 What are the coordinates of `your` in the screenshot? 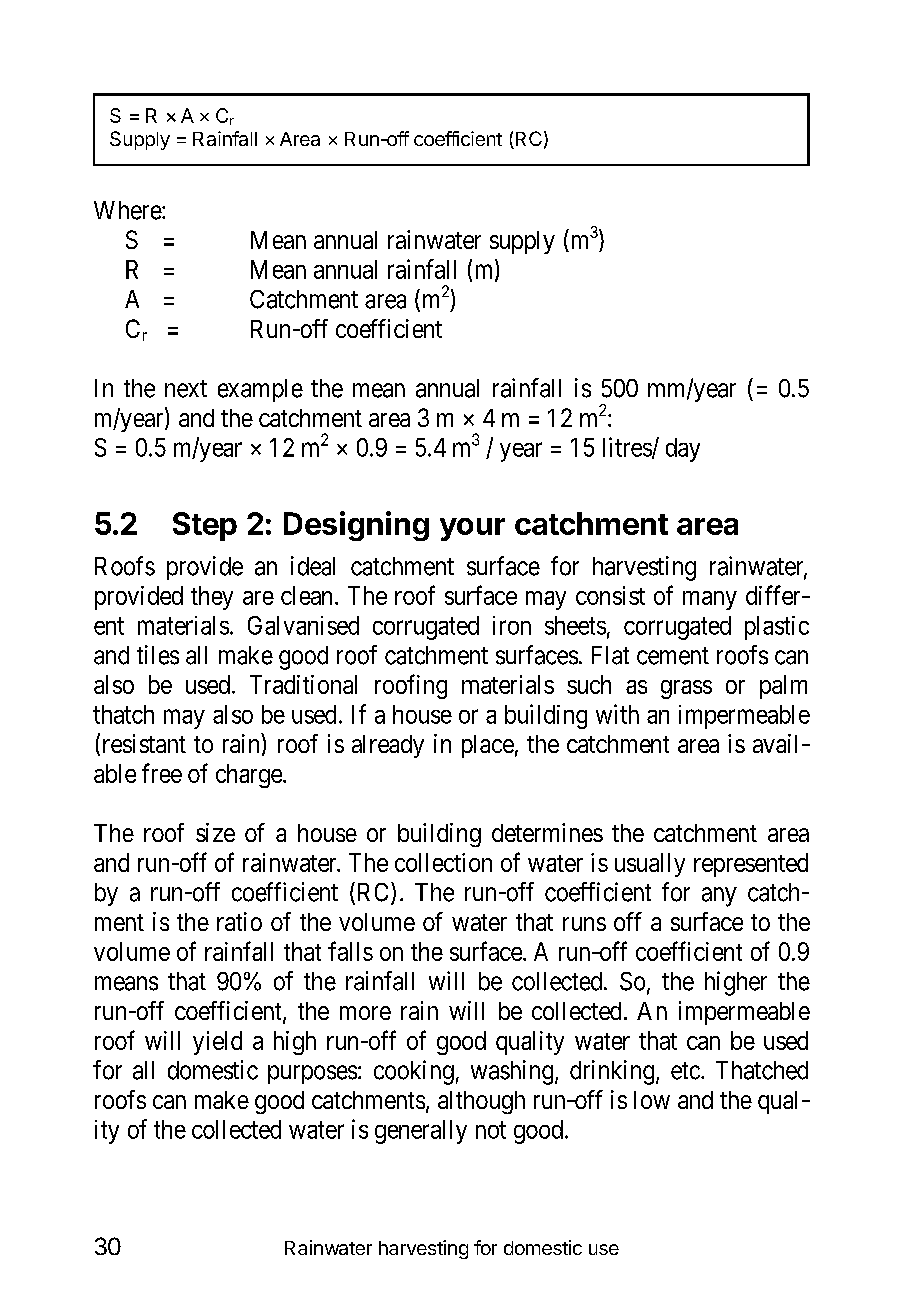 It's located at (472, 529).
